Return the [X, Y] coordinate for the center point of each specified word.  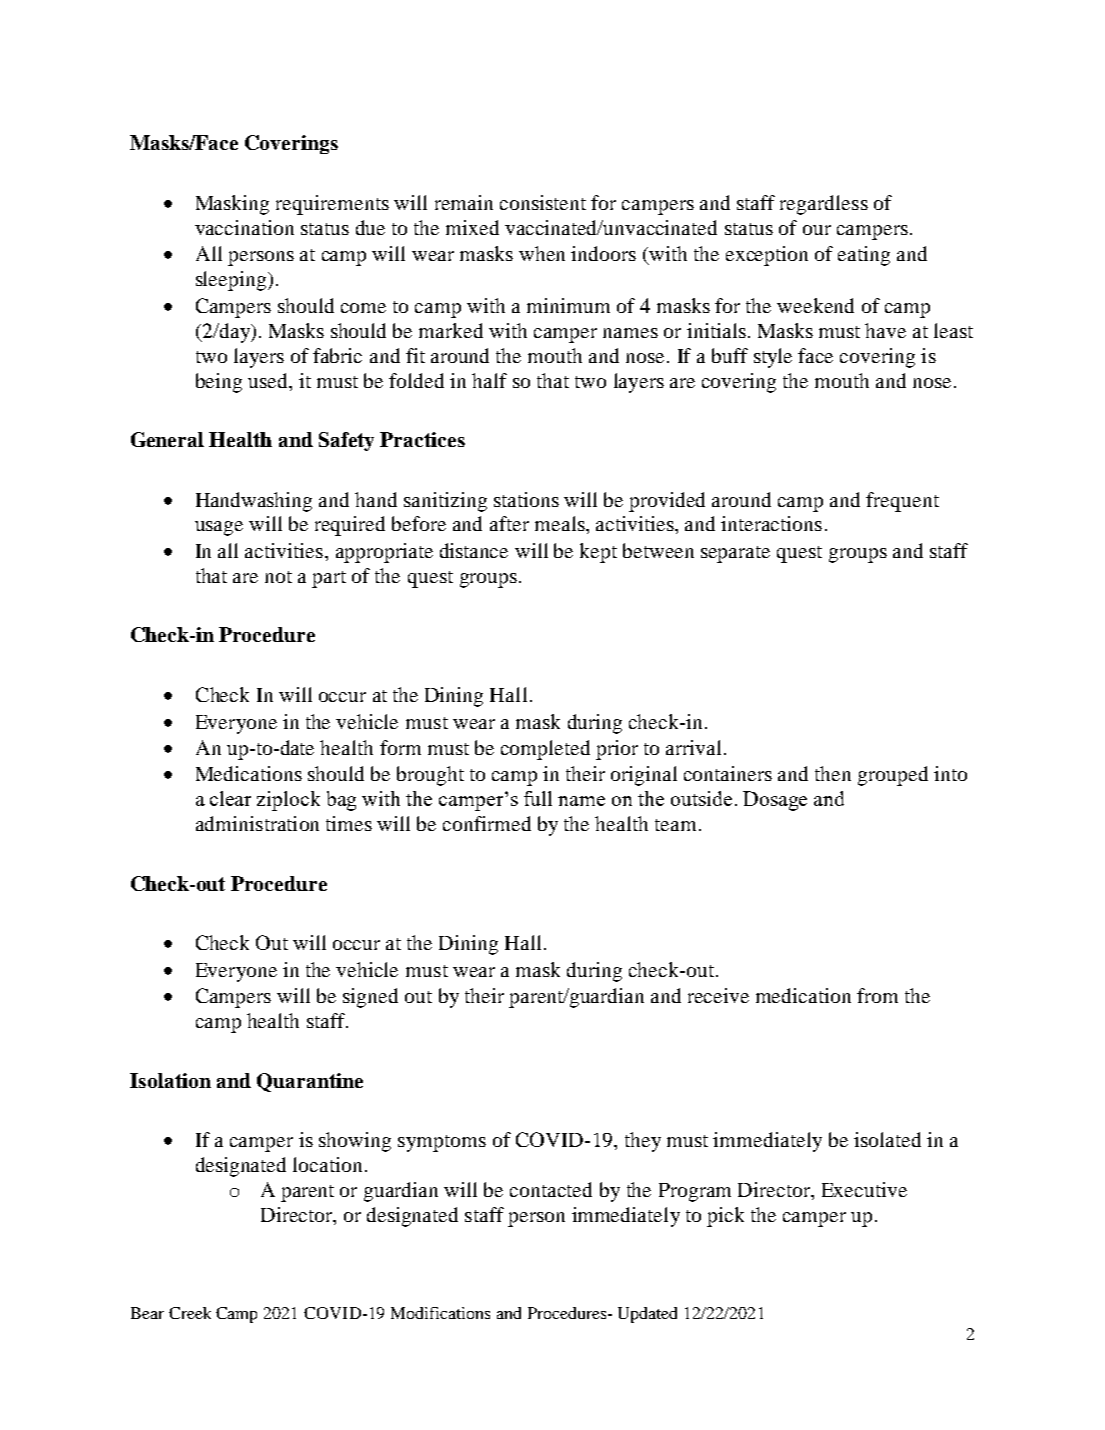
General [167, 439]
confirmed [487, 823]
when [542, 253]
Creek [190, 1313]
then [833, 773]
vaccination [244, 227]
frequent [902, 502]
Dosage [775, 801]
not [278, 577]
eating [864, 256]
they [643, 1142]
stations [526, 499]
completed [545, 750]
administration [257, 823]
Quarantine [310, 1082]
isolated [887, 1139]
